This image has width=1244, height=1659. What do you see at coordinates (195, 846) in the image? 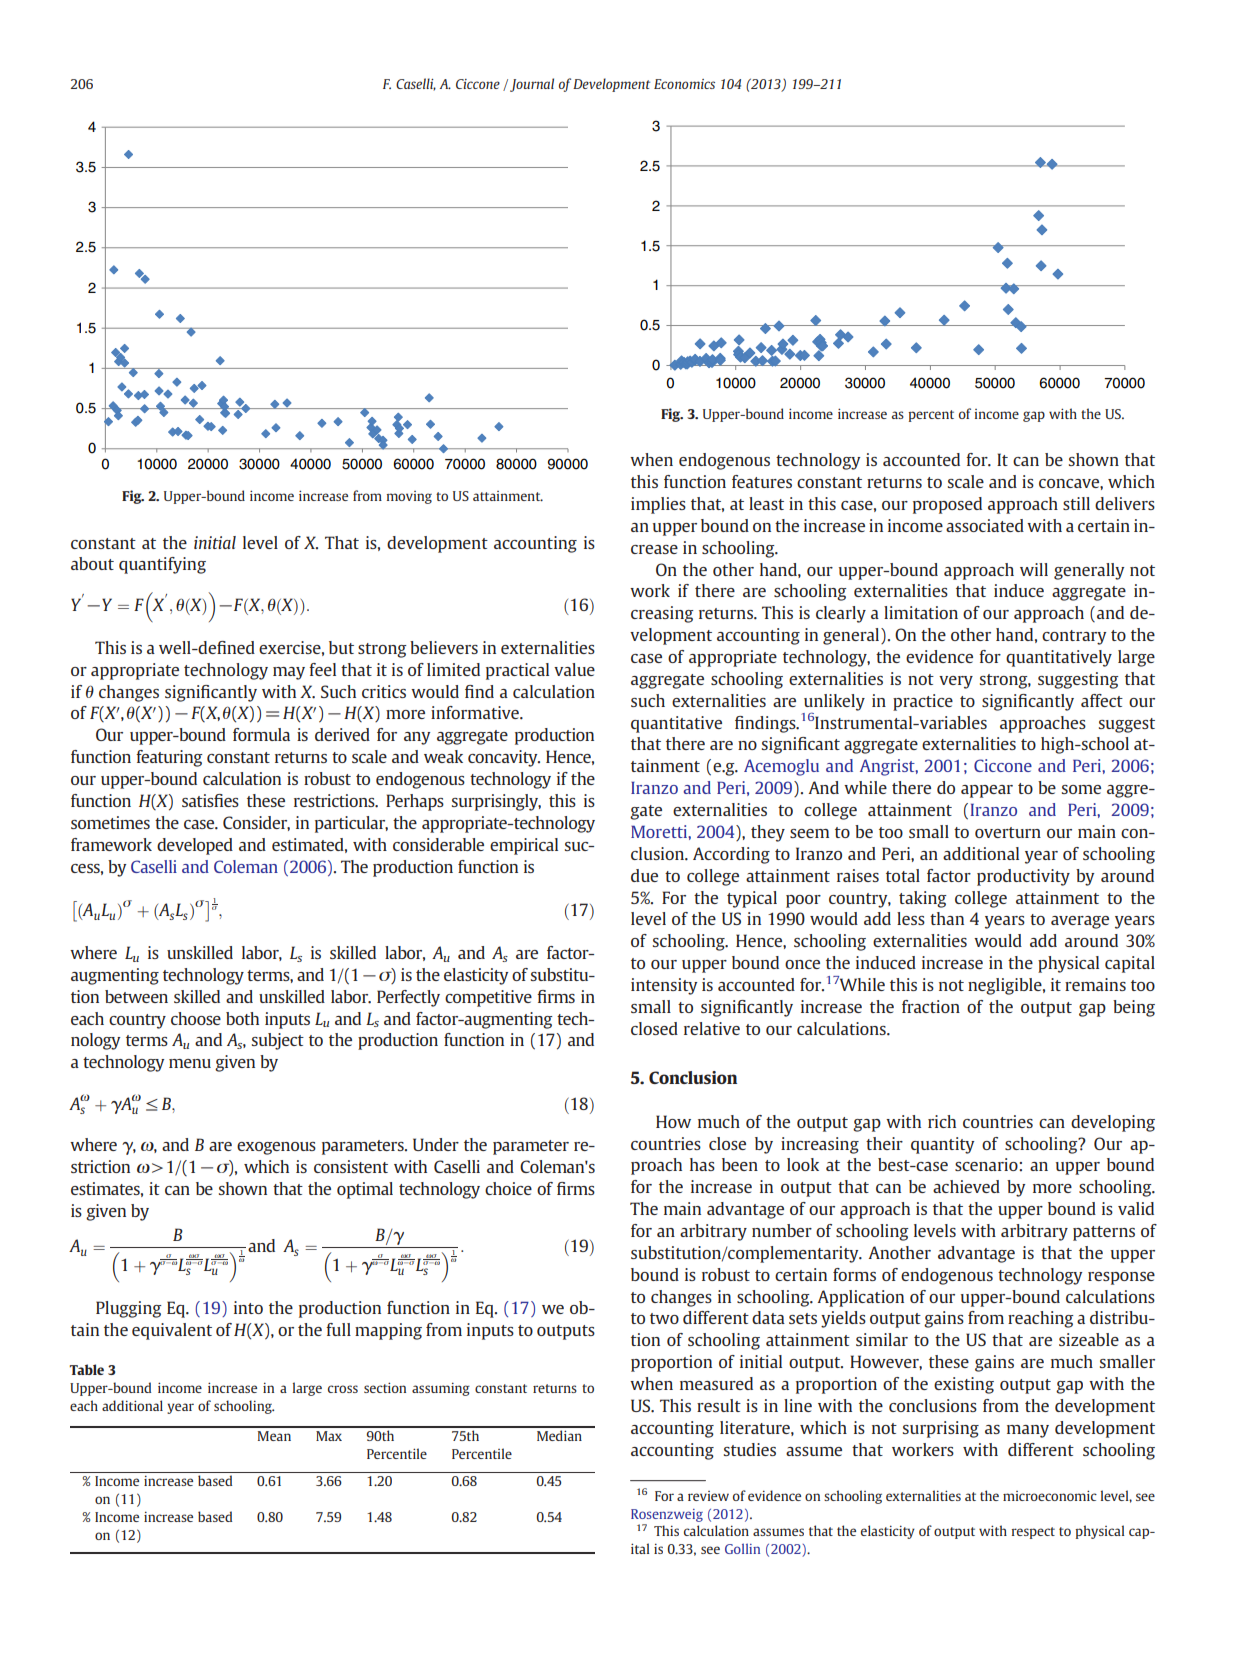
I see `developed` at bounding box center [195, 846].
